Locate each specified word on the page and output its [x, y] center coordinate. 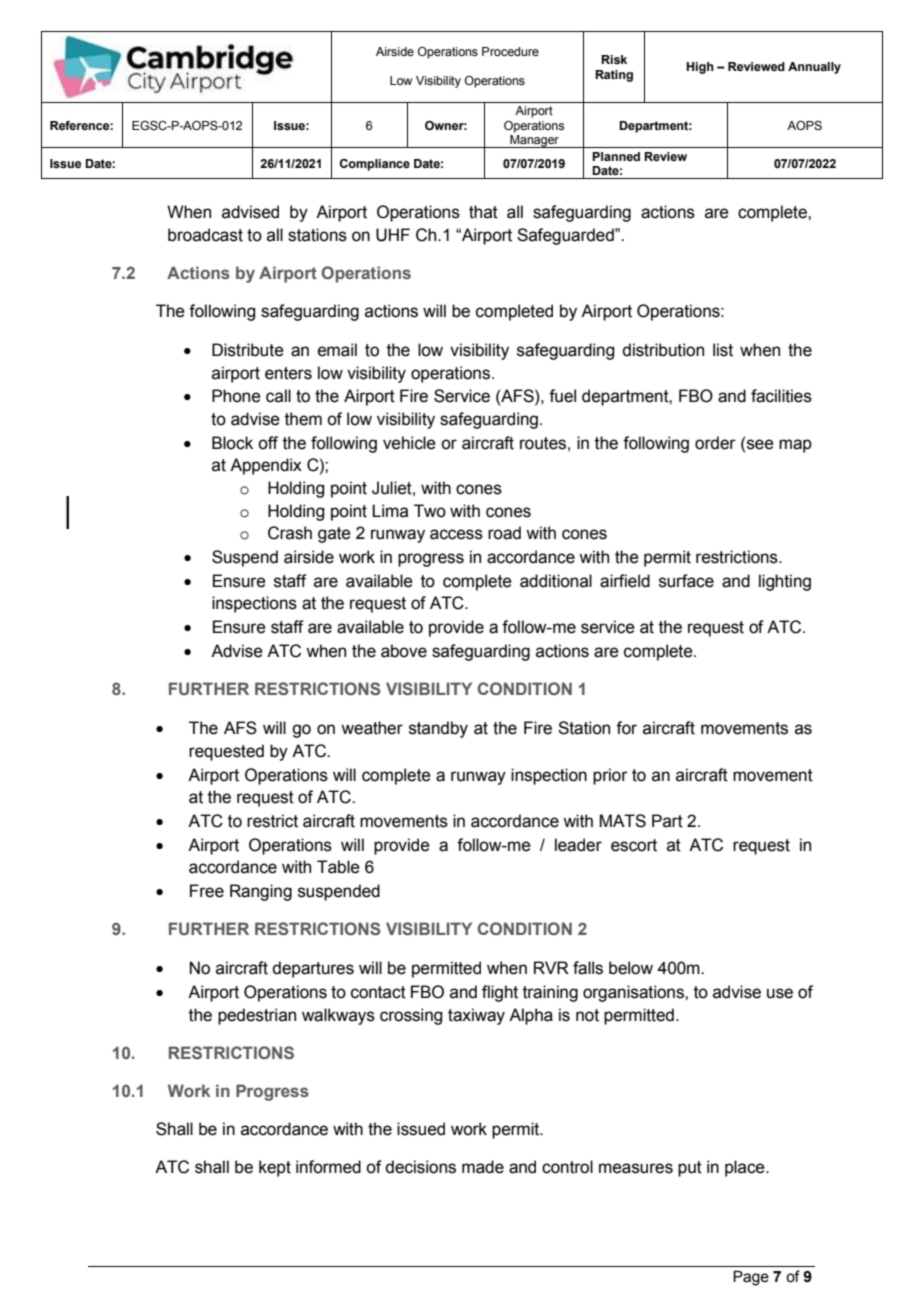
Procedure [510, 51]
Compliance [375, 165]
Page [751, 1278]
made [483, 1167]
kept [275, 1168]
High [700, 68]
